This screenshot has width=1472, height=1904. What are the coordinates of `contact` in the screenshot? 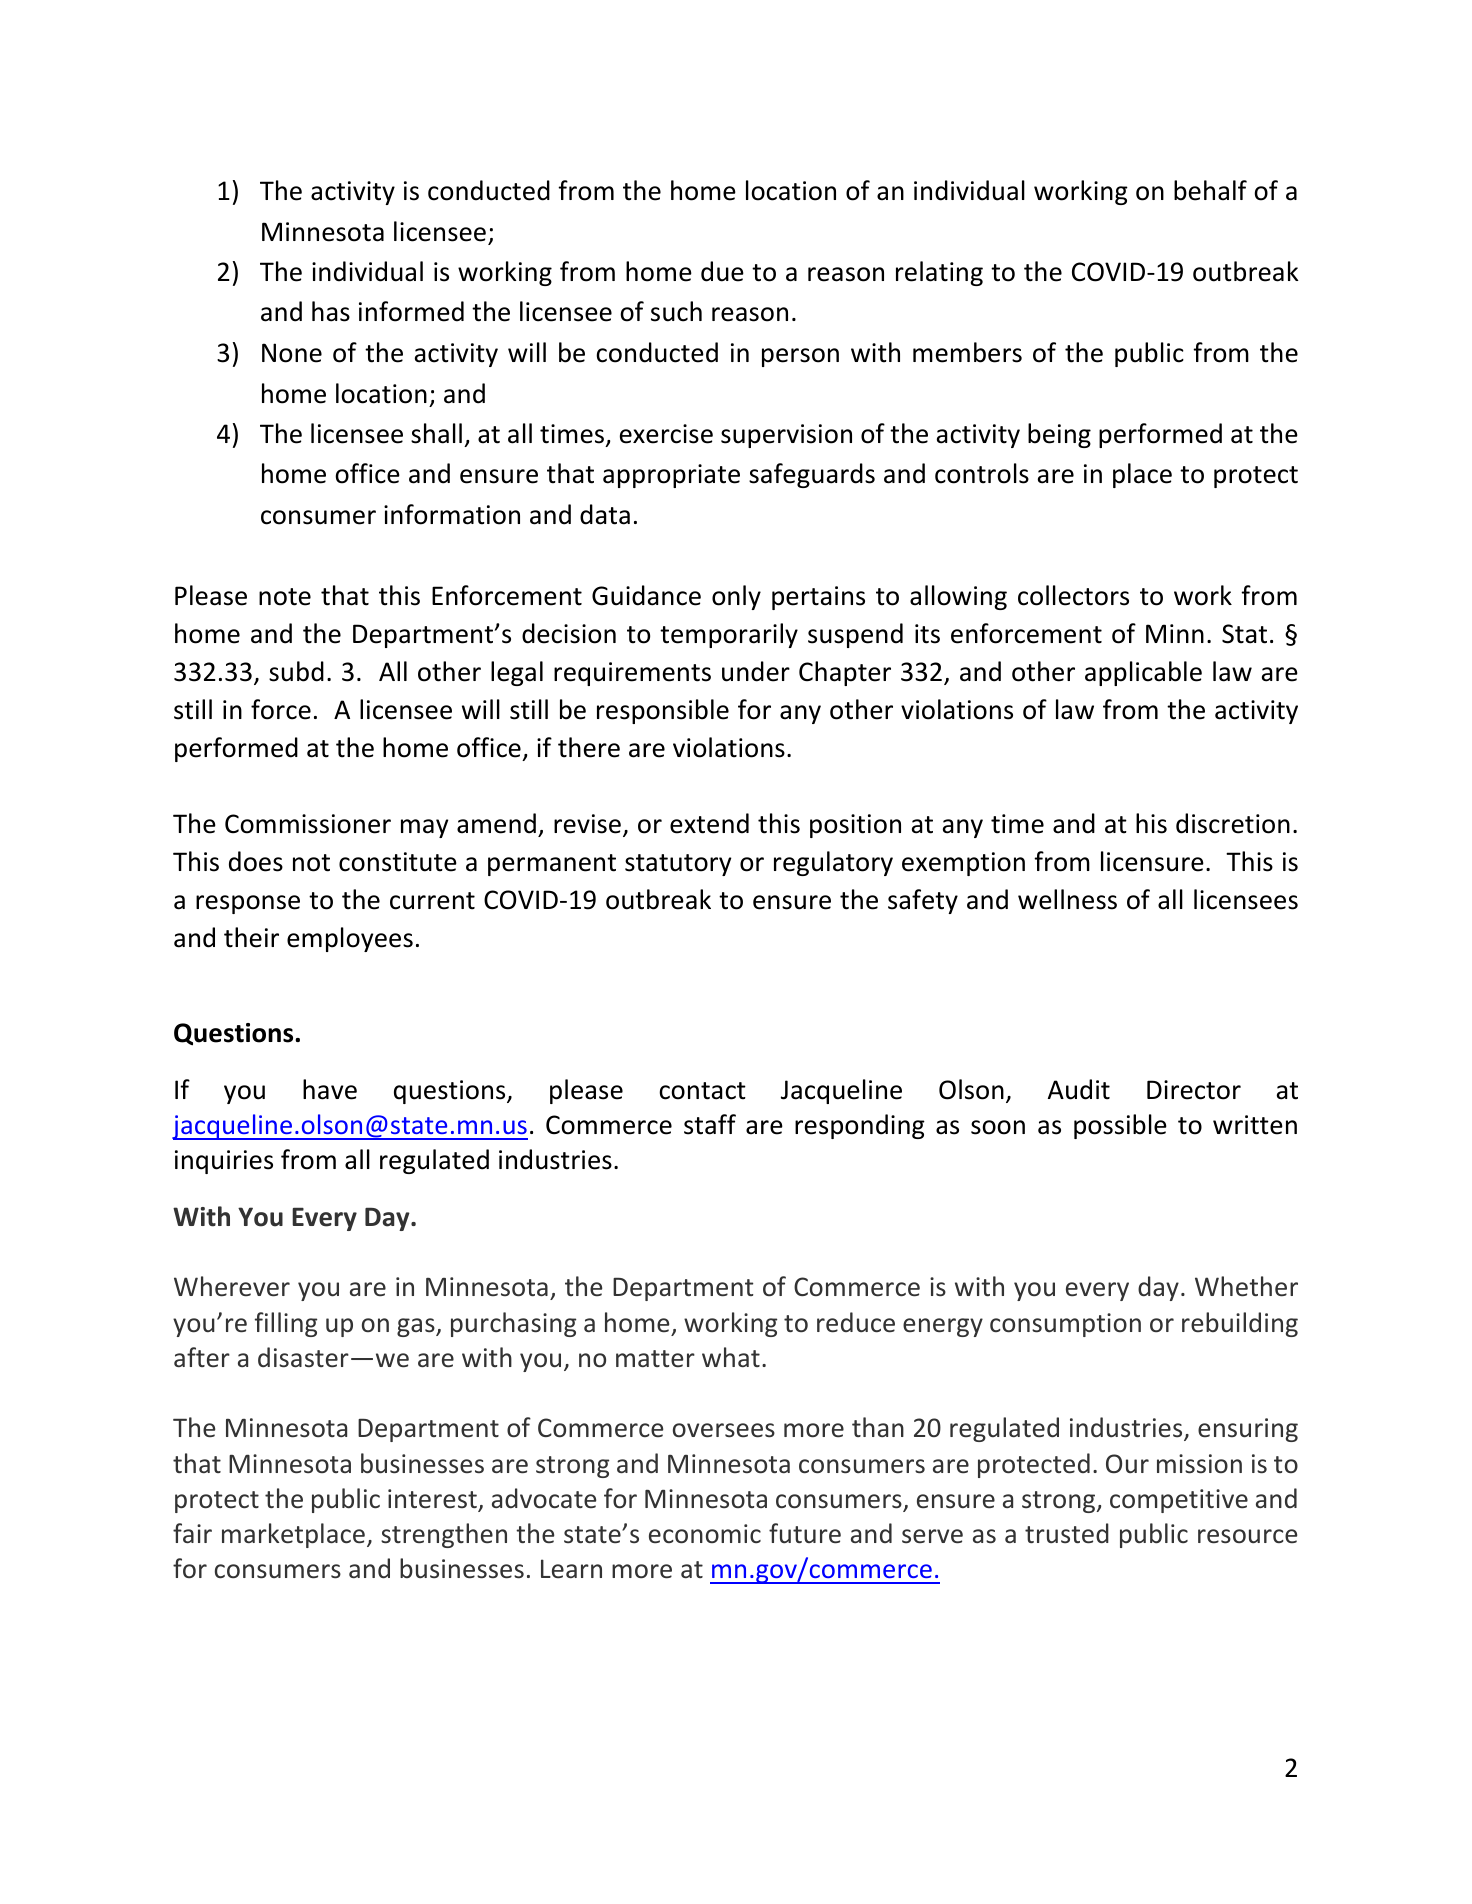 It's located at (702, 1091).
